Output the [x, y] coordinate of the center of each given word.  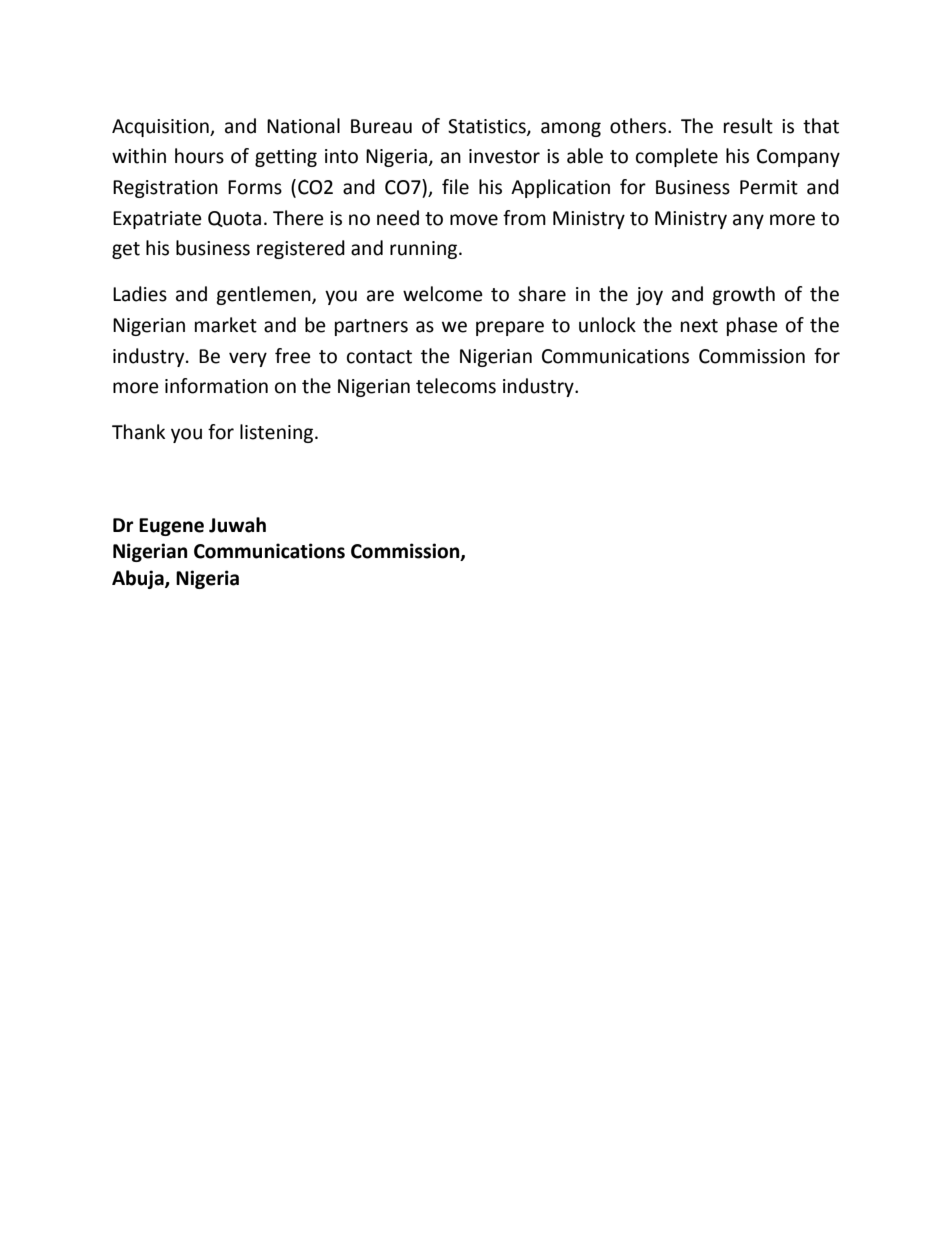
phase [752, 326]
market [226, 325]
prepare [510, 328]
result [748, 126]
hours [199, 156]
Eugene [171, 527]
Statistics [488, 127]
